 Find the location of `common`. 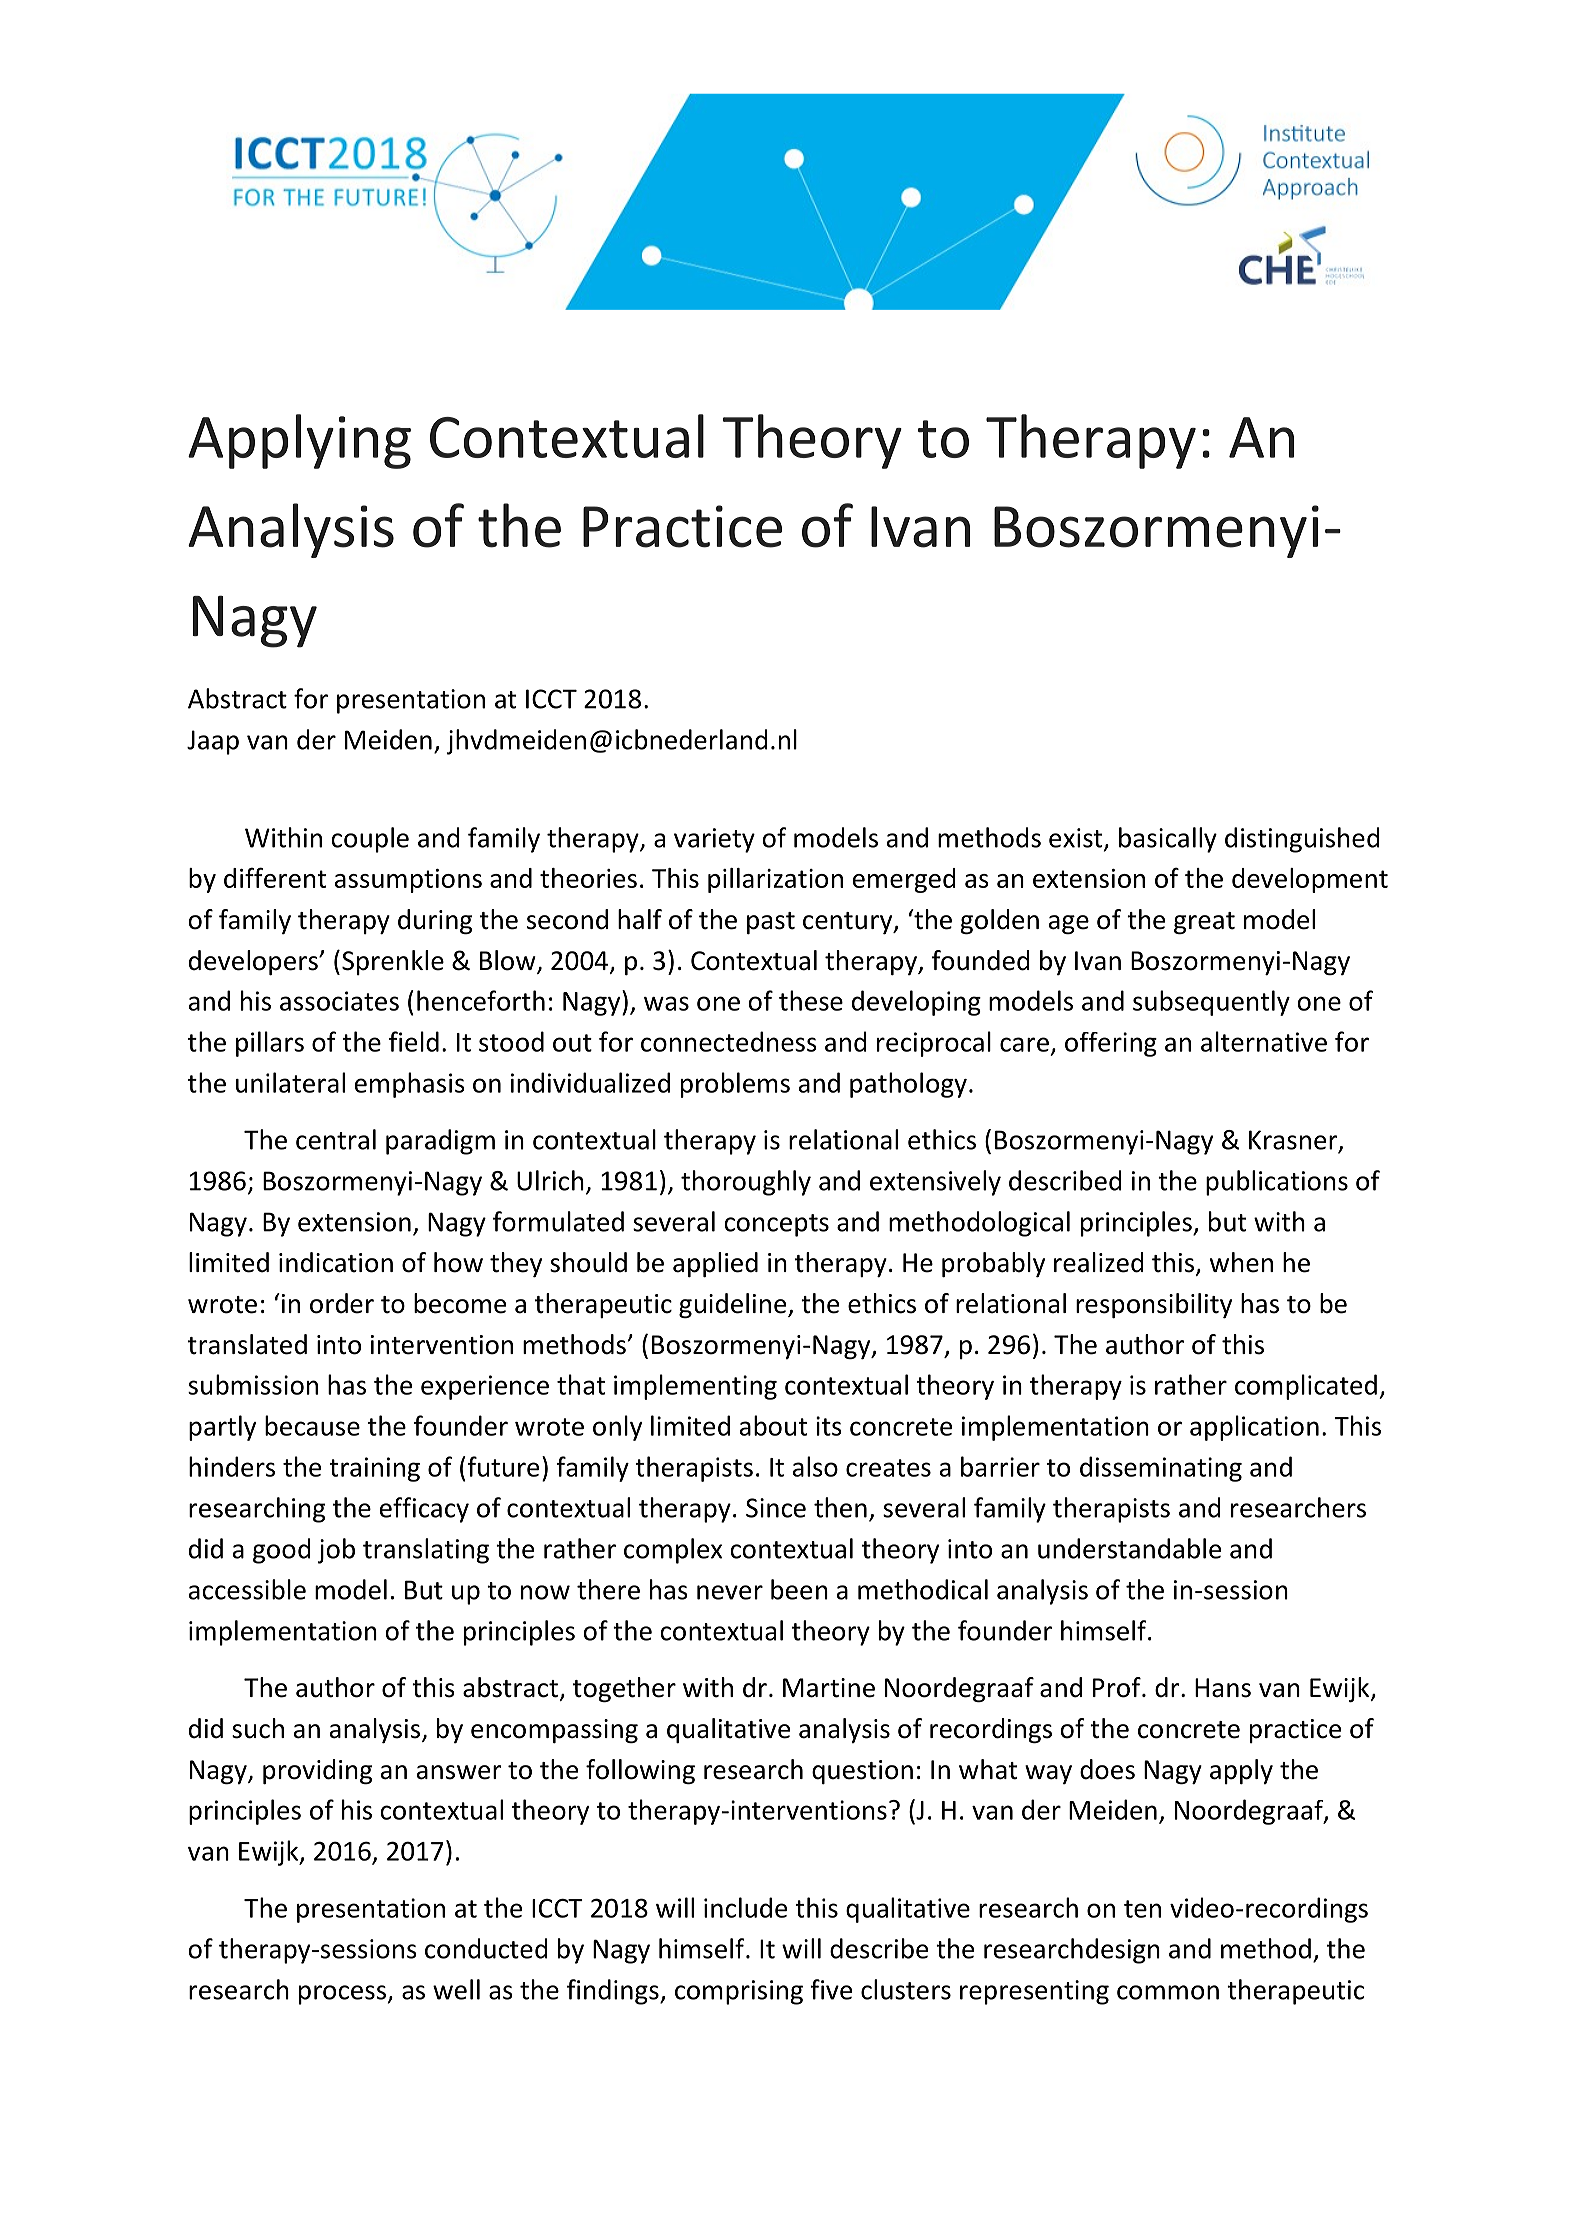

common is located at coordinates (1168, 1992).
